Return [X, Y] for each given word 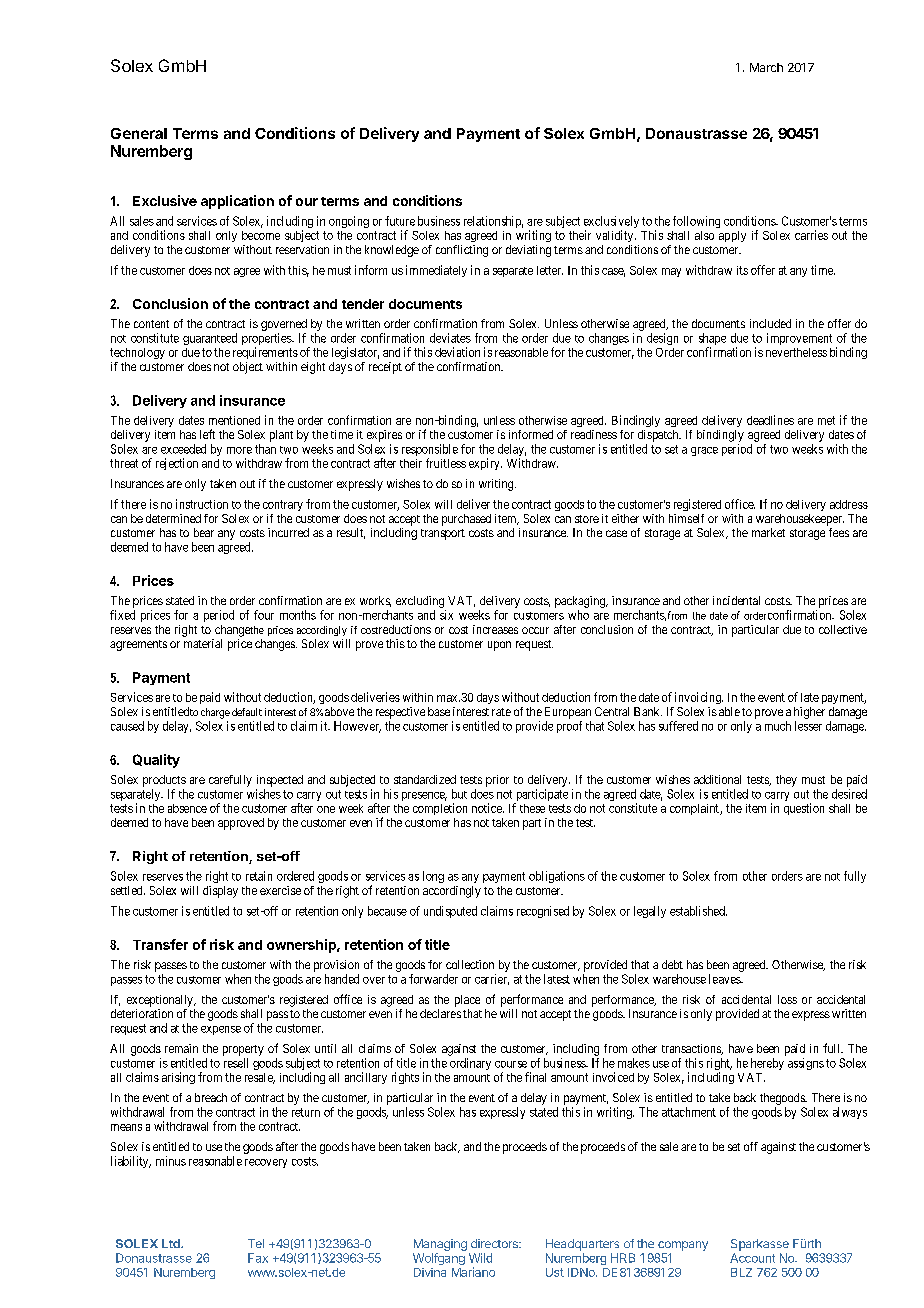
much [778, 726]
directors [495, 1243]
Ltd [172, 1243]
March [766, 67]
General [139, 133]
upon [499, 646]
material [203, 643]
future [400, 221]
